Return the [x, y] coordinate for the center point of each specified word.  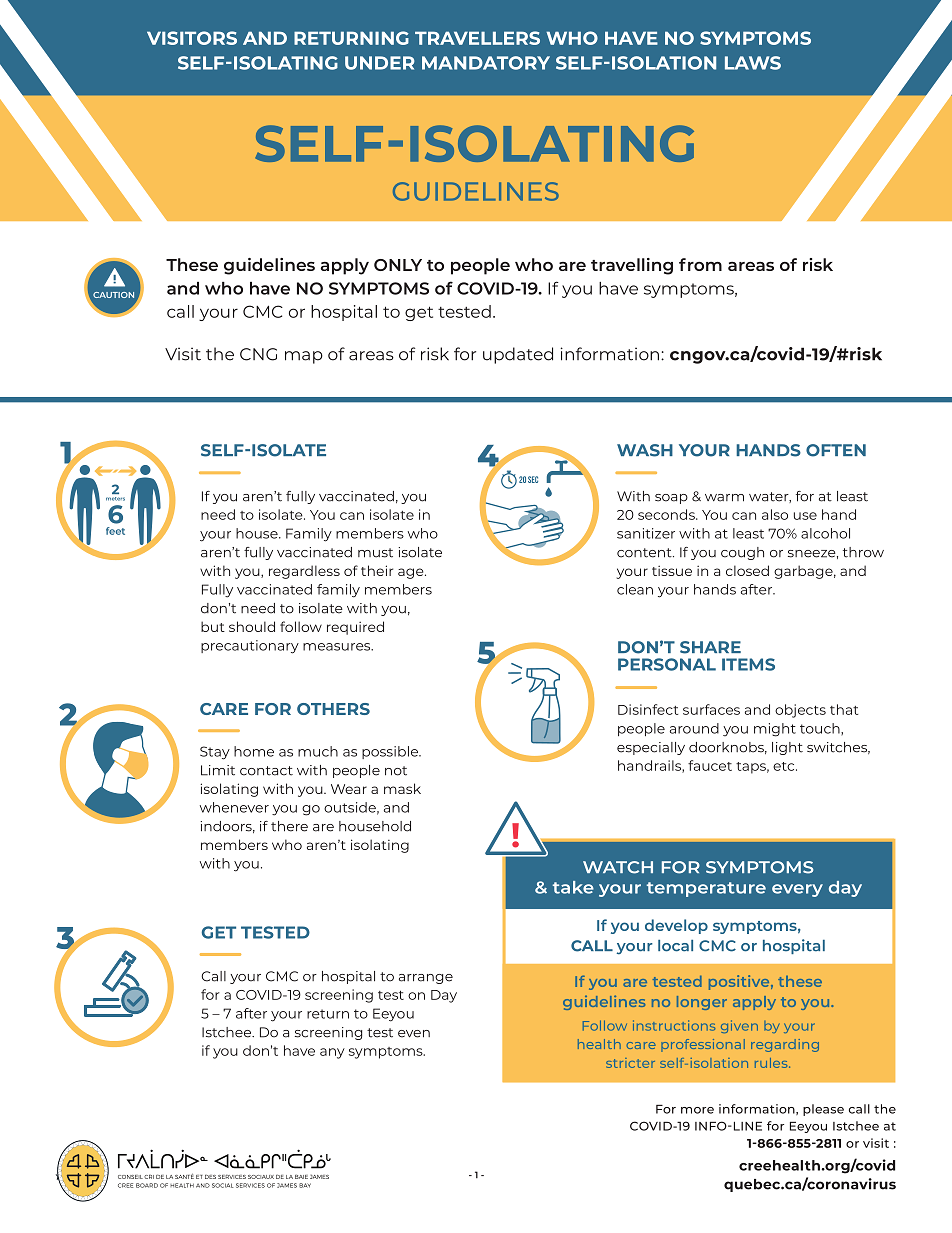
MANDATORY [486, 63]
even [414, 1034]
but [213, 626]
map [304, 357]
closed [747, 570]
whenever [234, 807]
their [377, 570]
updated [518, 355]
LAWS [753, 63]
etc [785, 766]
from [700, 264]
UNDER [380, 63]
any [332, 1053]
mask [402, 788]
